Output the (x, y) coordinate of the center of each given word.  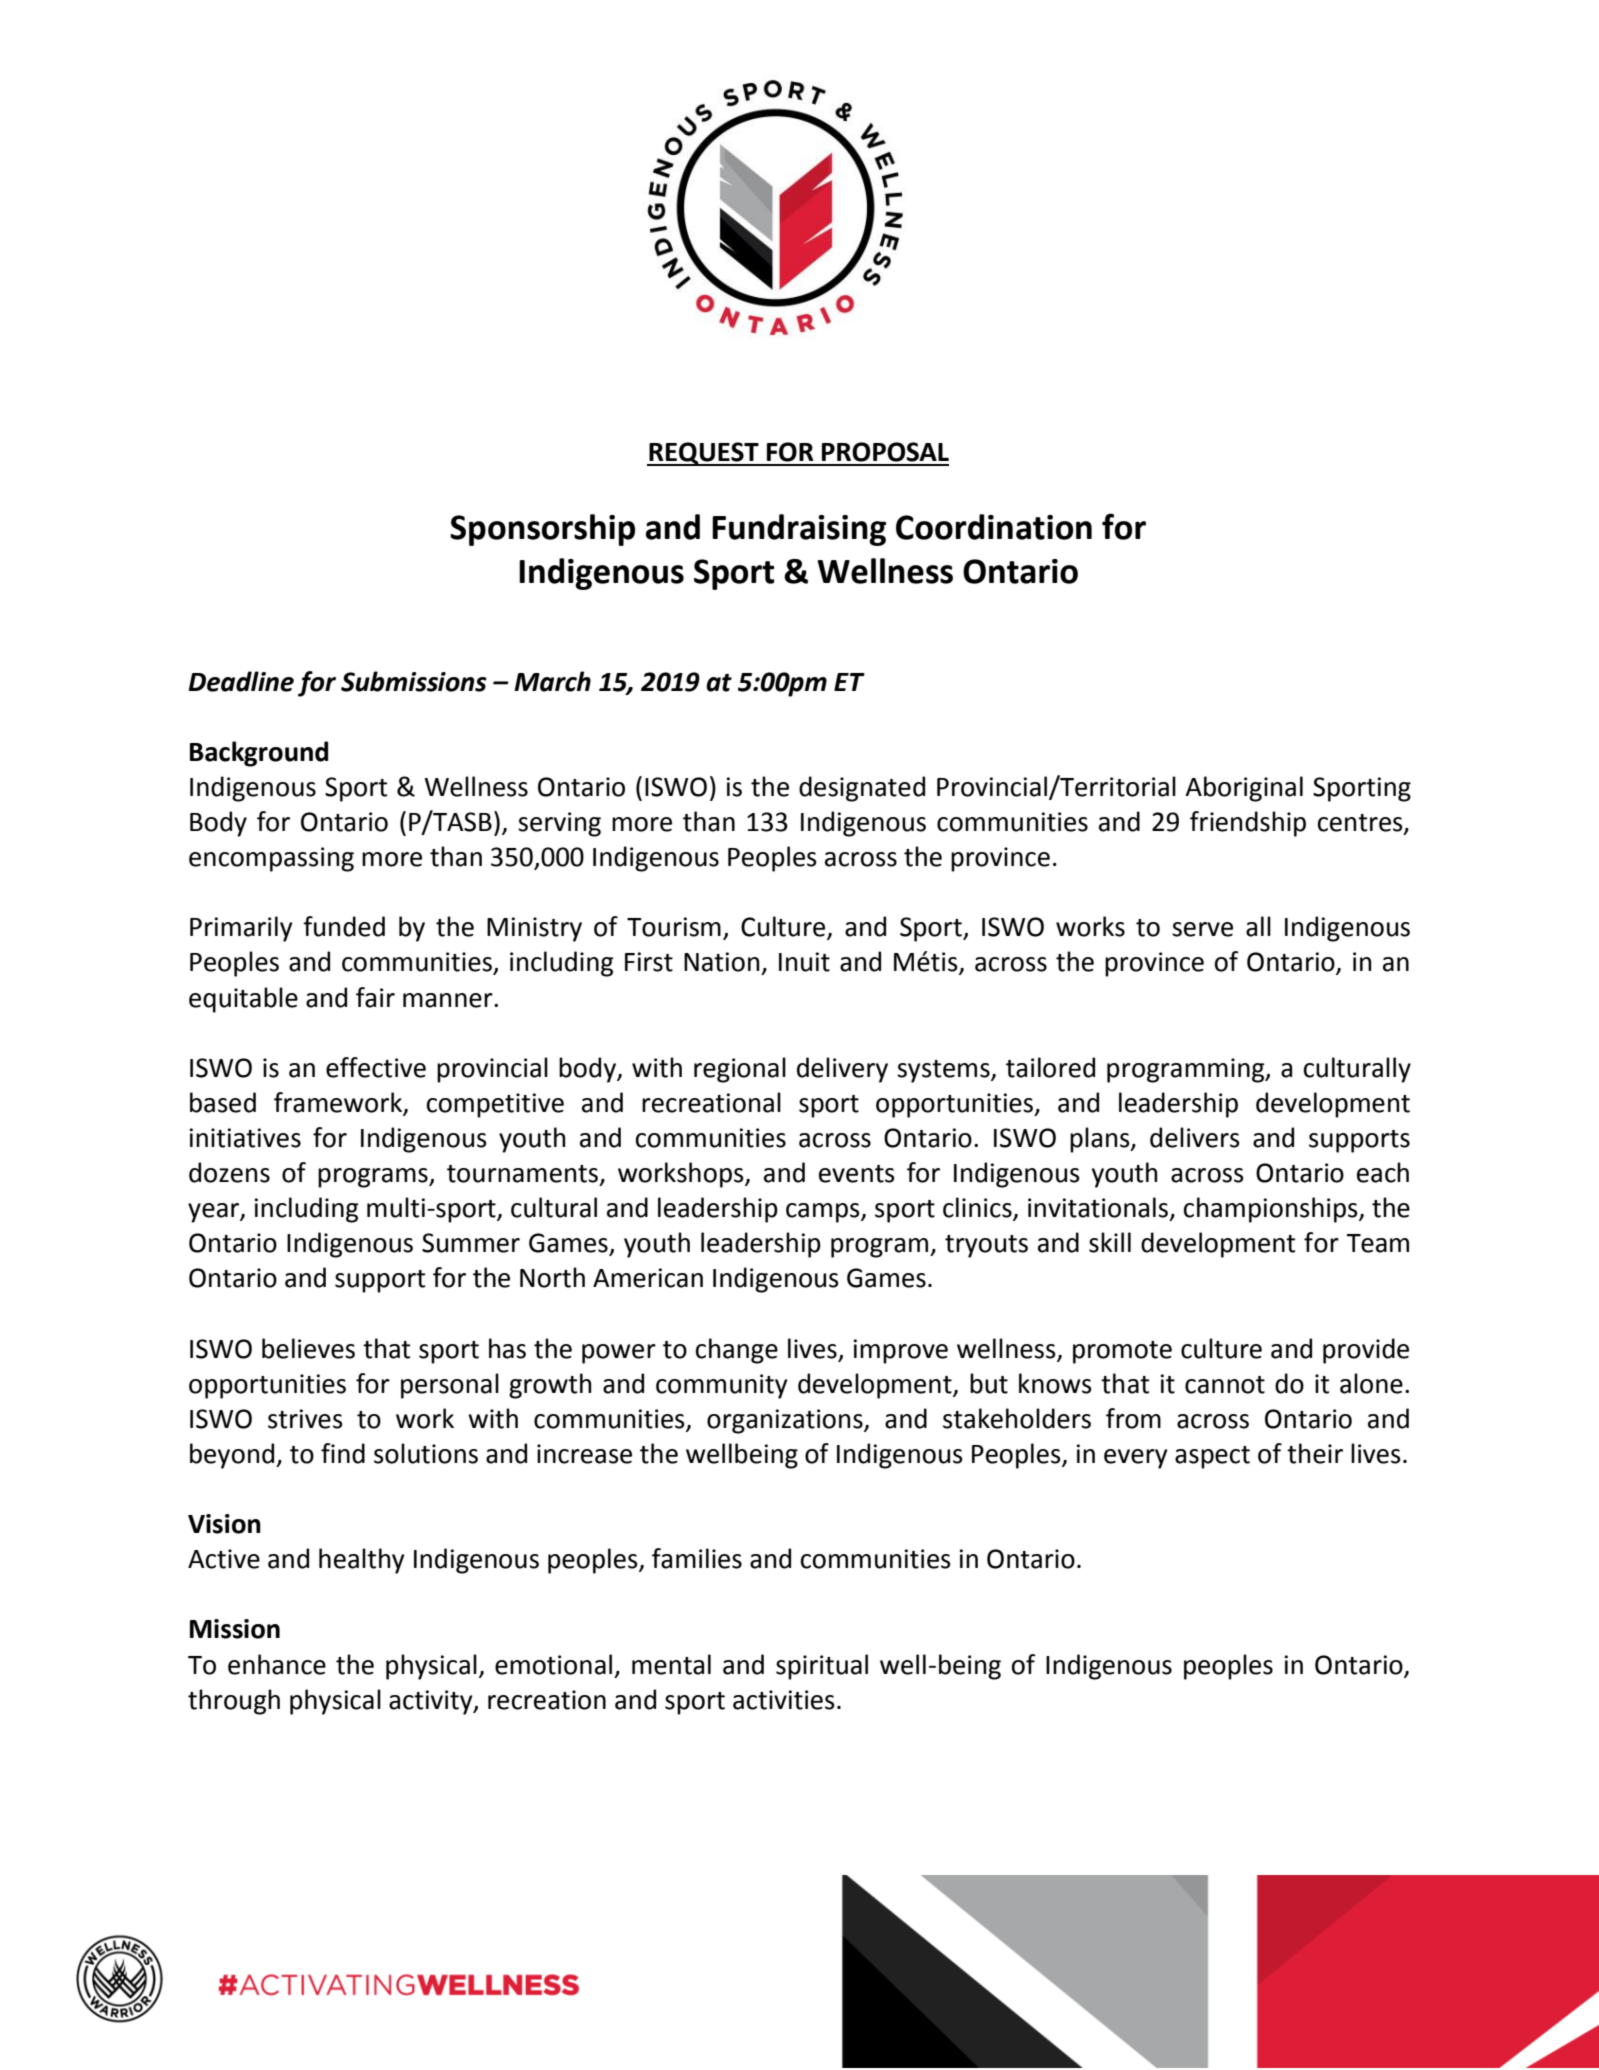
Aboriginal (1244, 789)
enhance (277, 1664)
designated (862, 789)
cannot (1225, 1385)
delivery (842, 1070)
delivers (1195, 1137)
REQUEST (704, 454)
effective (376, 1067)
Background (259, 754)
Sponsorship (542, 530)
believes (308, 1348)
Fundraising (799, 530)
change (737, 1351)
